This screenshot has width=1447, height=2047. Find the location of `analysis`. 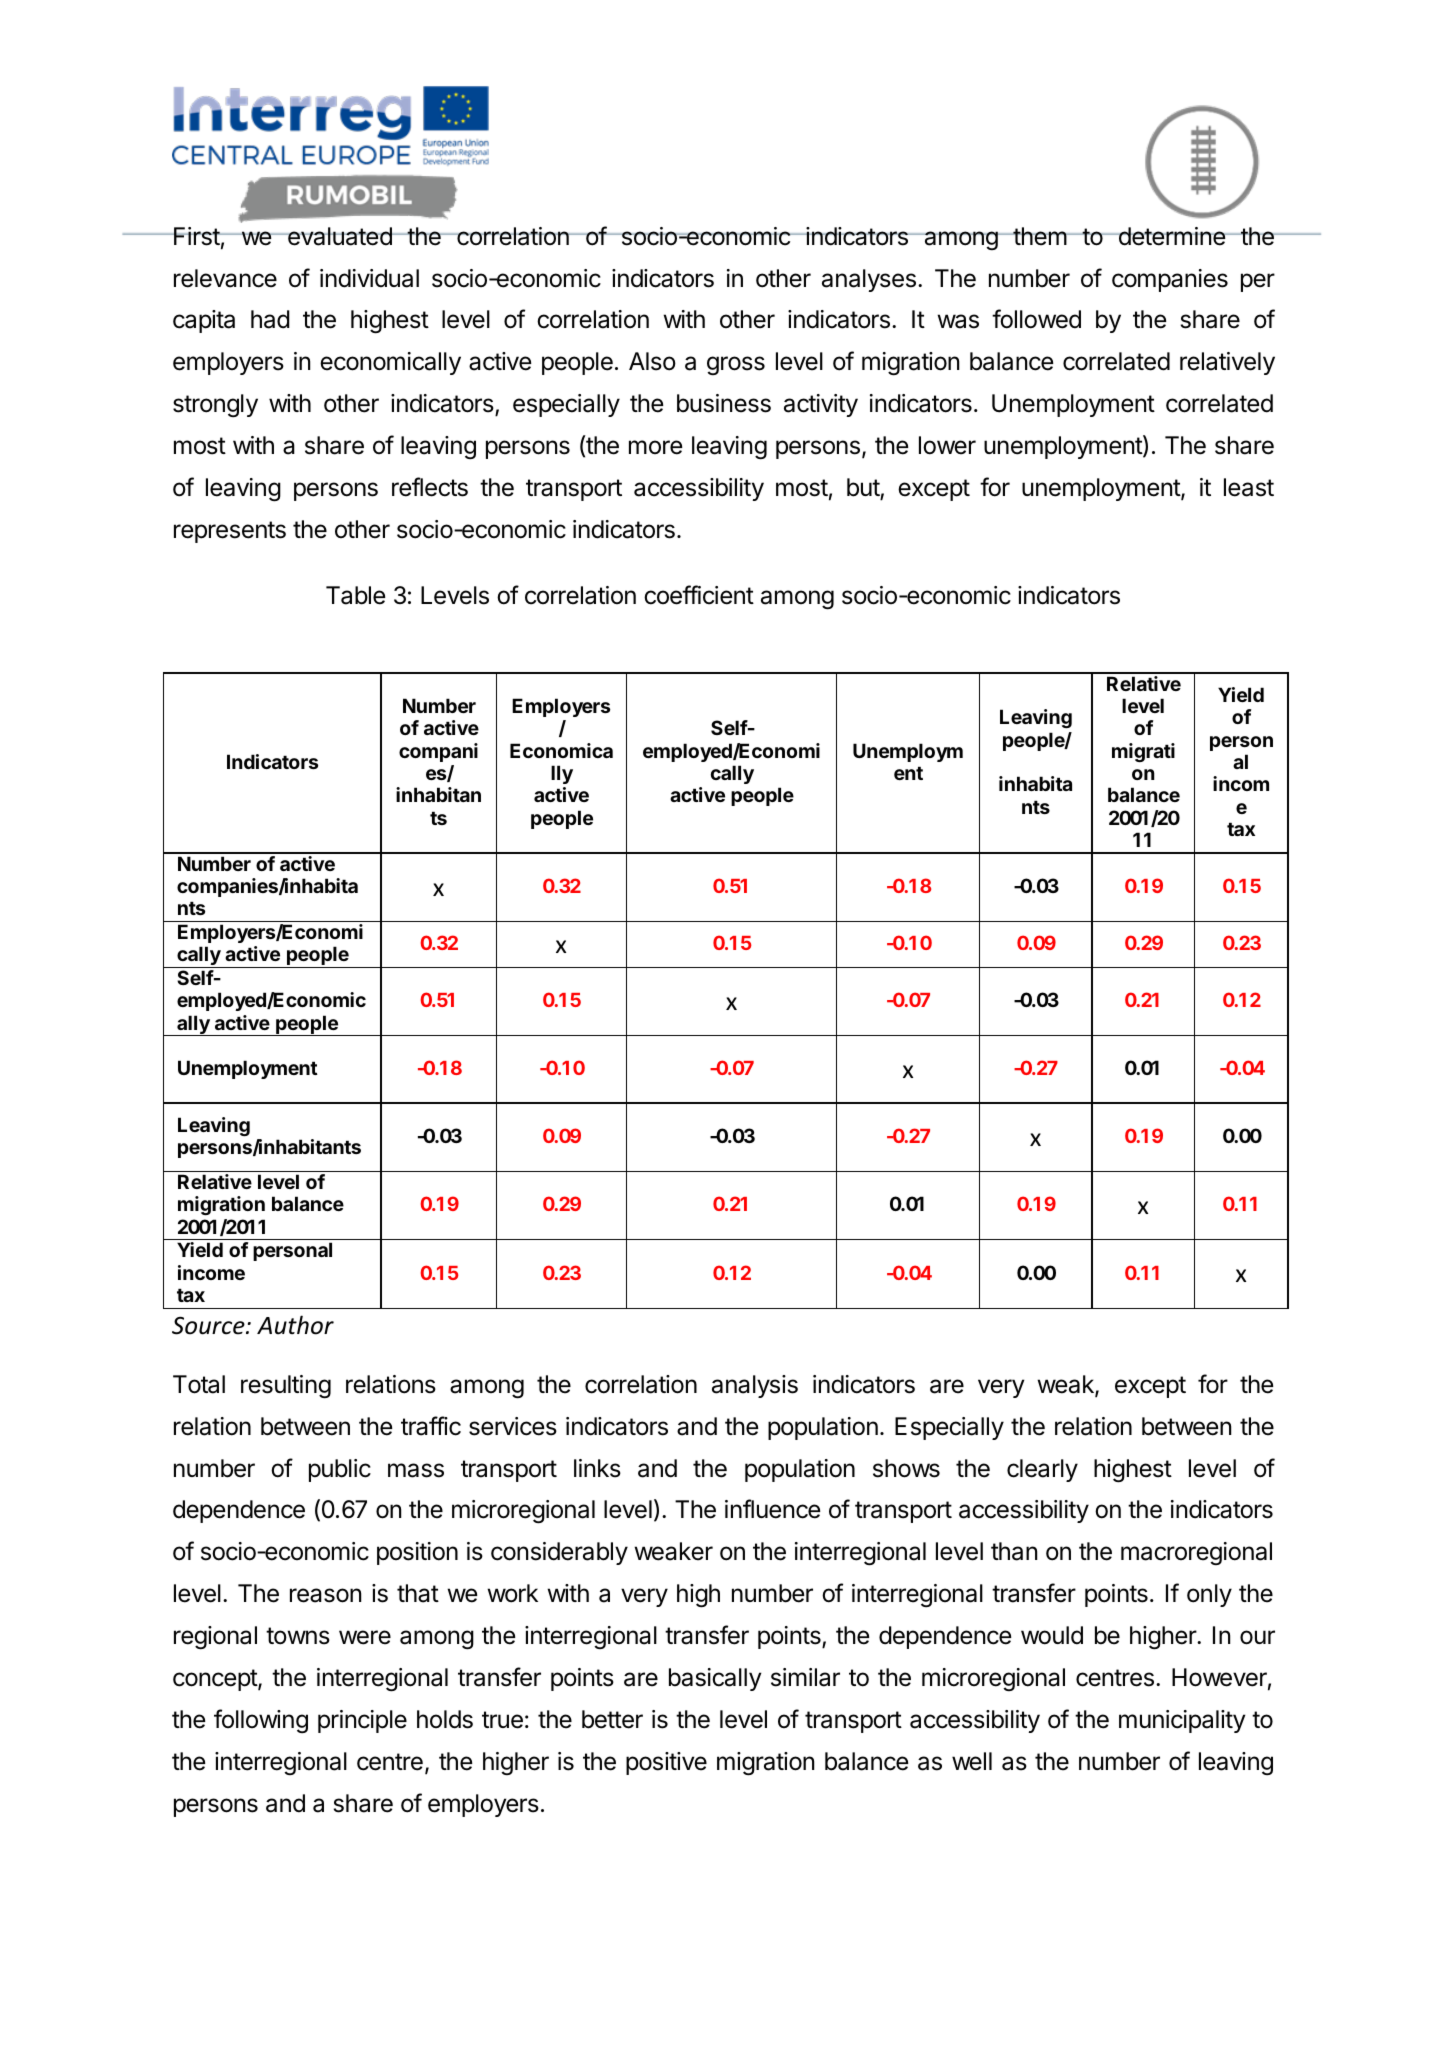

analysis is located at coordinates (755, 1386).
